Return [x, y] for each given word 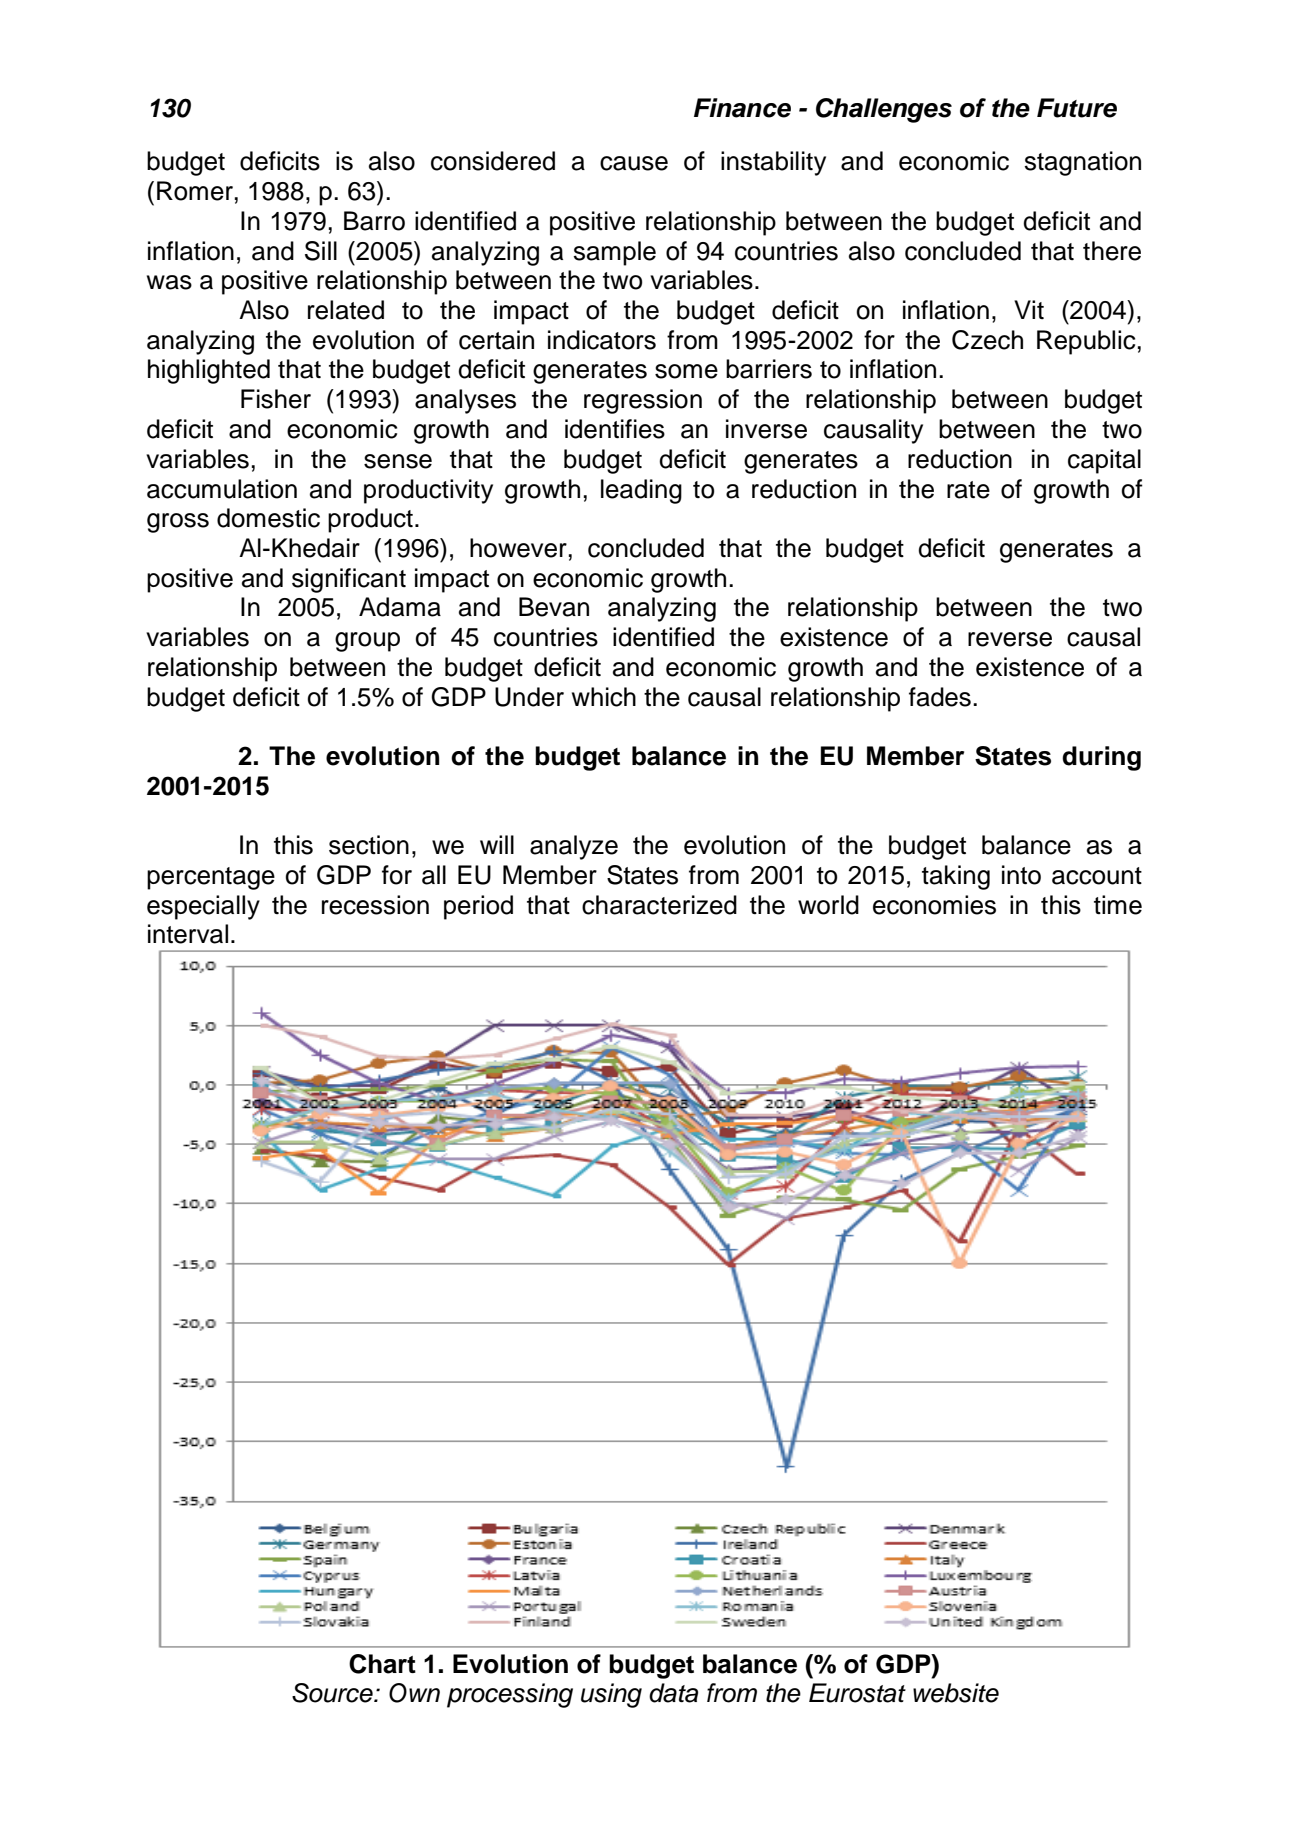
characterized [659, 905]
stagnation [1082, 163]
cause [634, 163]
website [956, 1693]
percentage [211, 878]
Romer [195, 191]
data [673, 1693]
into [1021, 875]
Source [333, 1693]
